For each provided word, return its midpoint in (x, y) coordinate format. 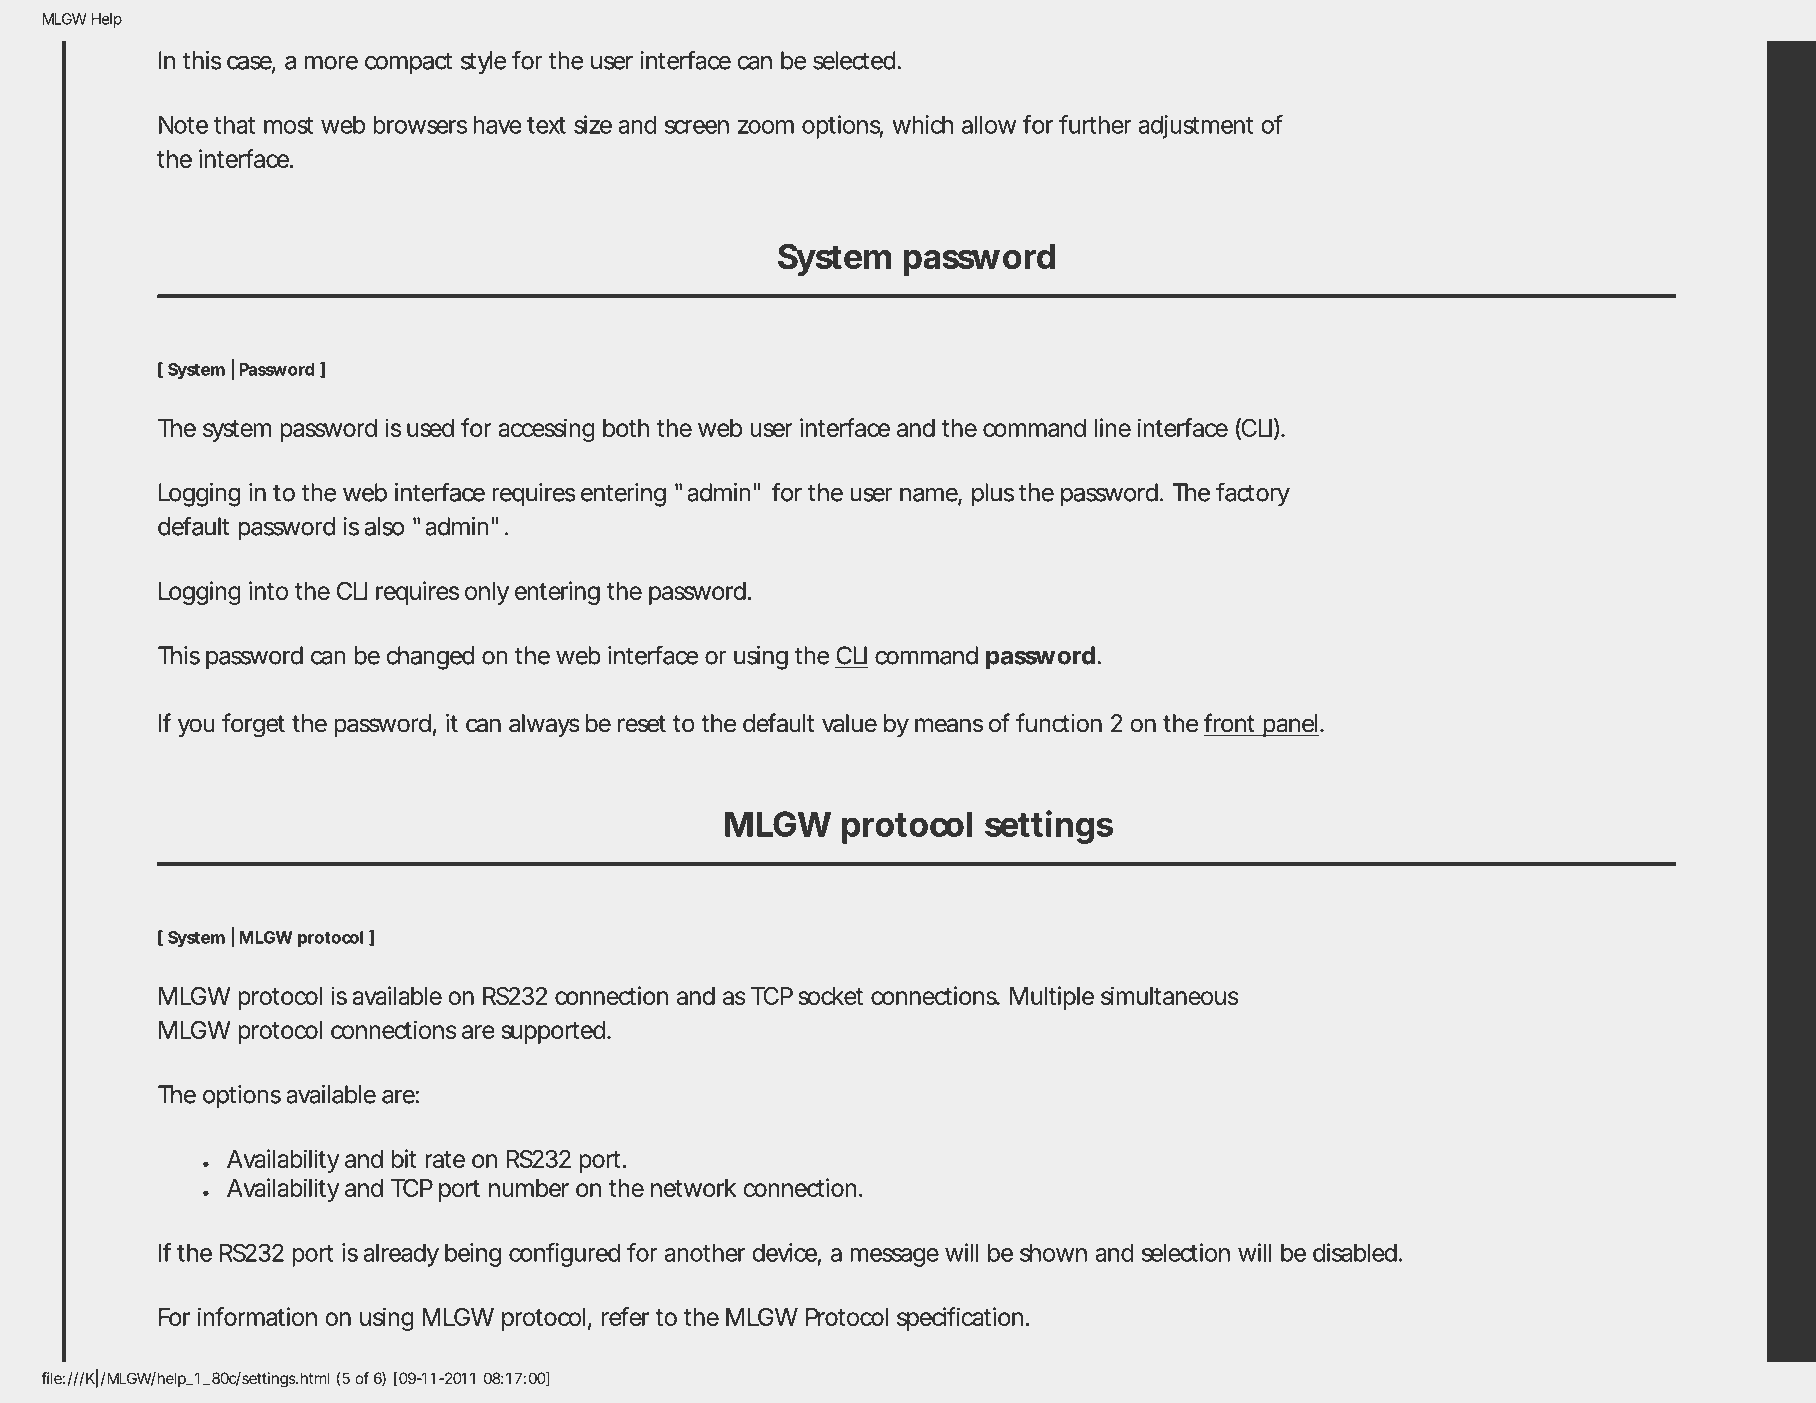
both (626, 428)
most (288, 125)
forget (253, 725)
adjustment (1195, 127)
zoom (766, 127)
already (401, 1255)
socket (831, 996)
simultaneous (1170, 995)
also (384, 526)
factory (1253, 494)
